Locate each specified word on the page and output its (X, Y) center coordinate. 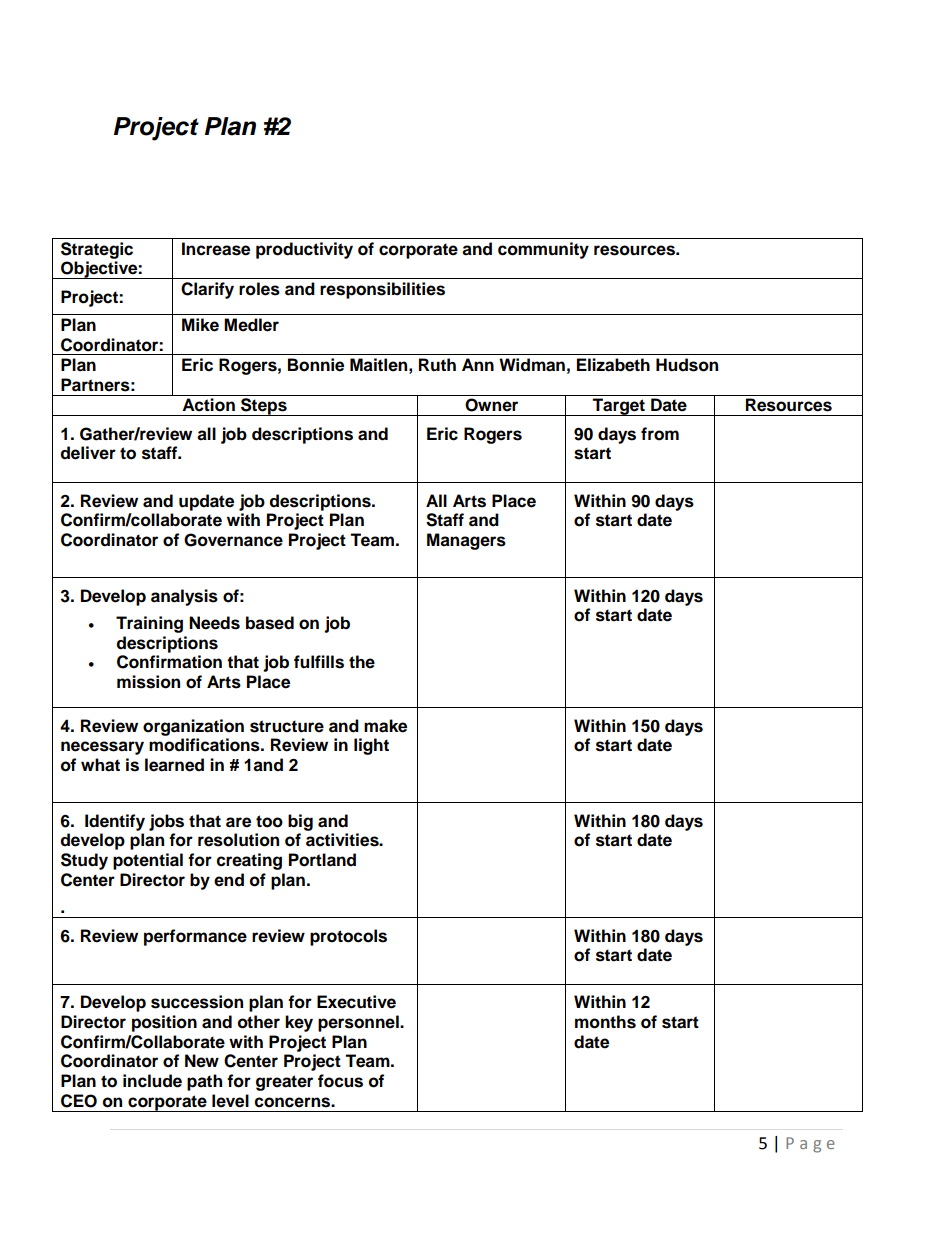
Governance (233, 540)
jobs (166, 822)
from (660, 434)
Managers (466, 541)
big (300, 822)
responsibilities (382, 290)
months (605, 1022)
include (152, 1081)
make (385, 726)
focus (340, 1081)
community (543, 250)
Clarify (207, 290)
